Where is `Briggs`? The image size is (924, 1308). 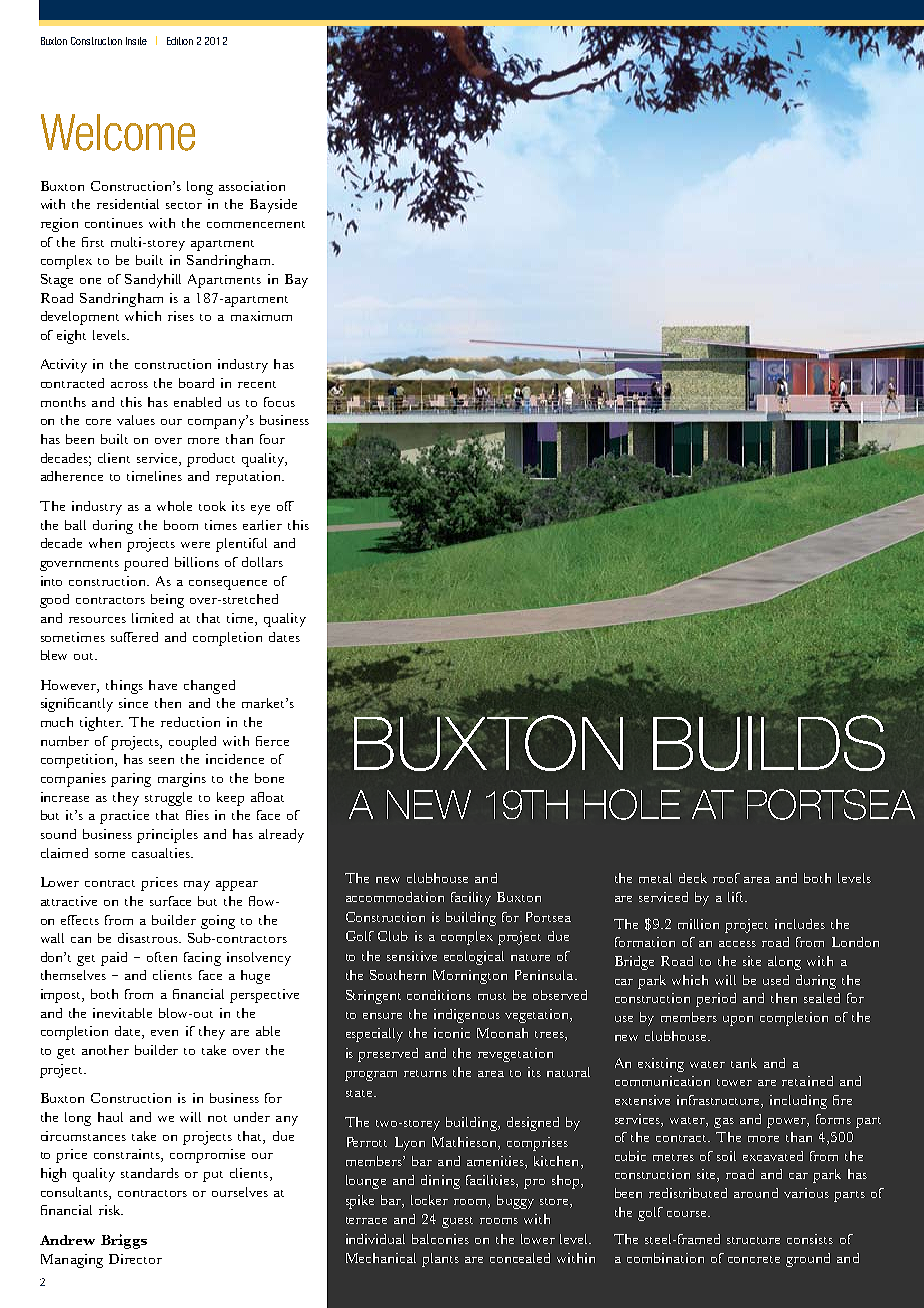
Briggs is located at coordinates (124, 1241).
